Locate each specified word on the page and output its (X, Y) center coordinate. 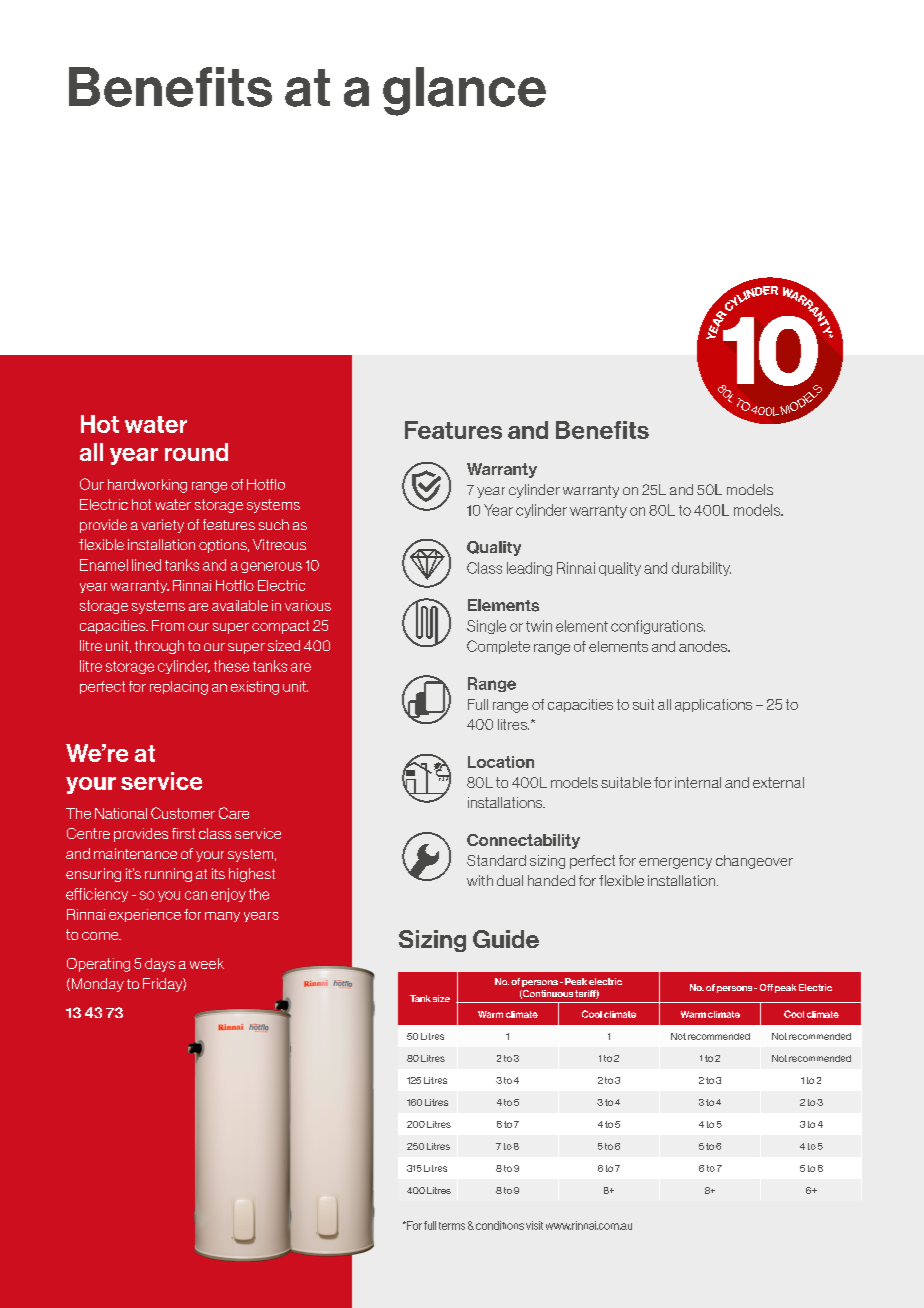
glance (464, 91)
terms (452, 1226)
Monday (96, 985)
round (196, 452)
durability (701, 569)
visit (534, 1225)
